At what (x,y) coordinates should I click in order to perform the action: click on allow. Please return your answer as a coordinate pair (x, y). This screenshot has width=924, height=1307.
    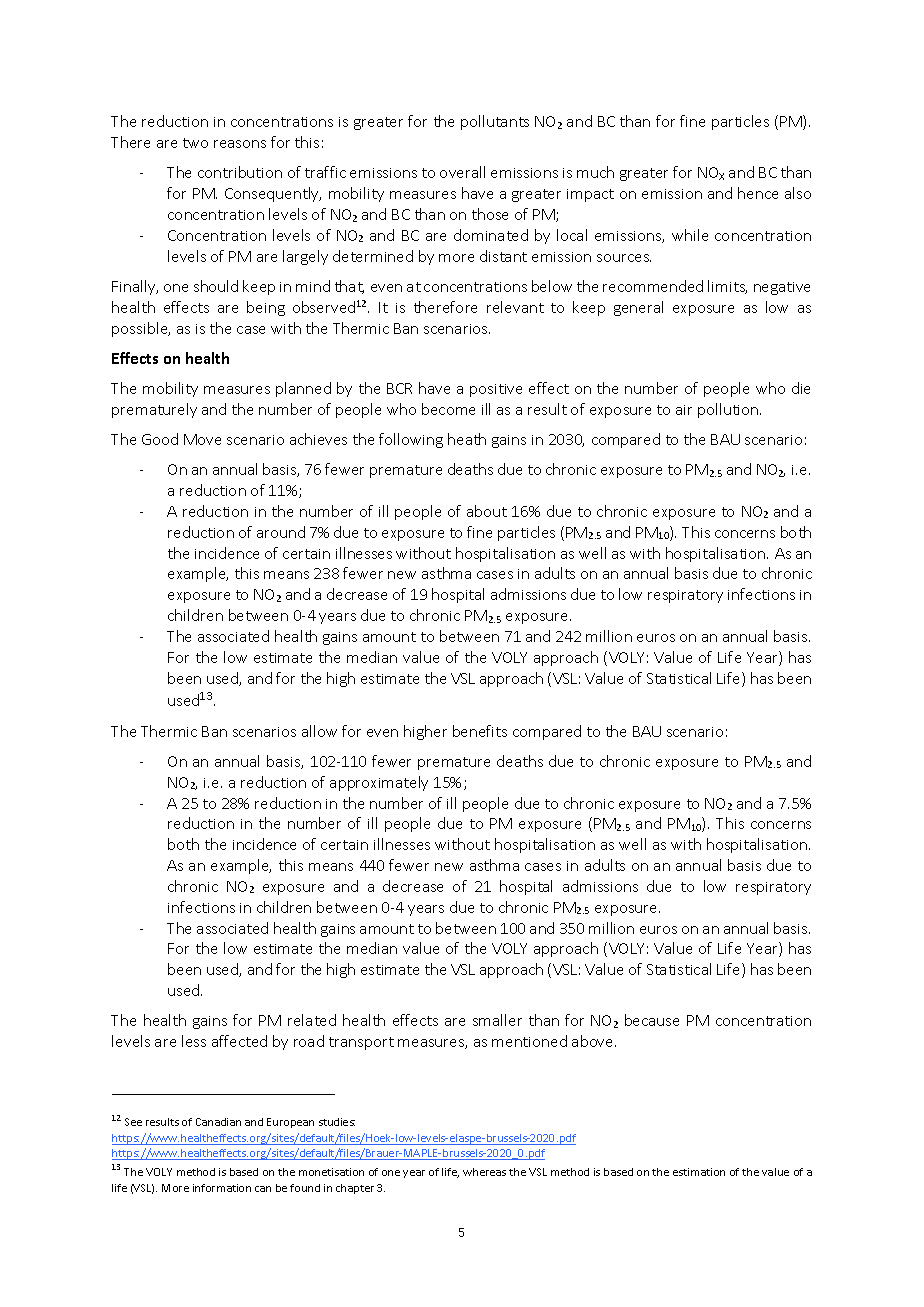
    Looking at the image, I should click on (319, 731).
